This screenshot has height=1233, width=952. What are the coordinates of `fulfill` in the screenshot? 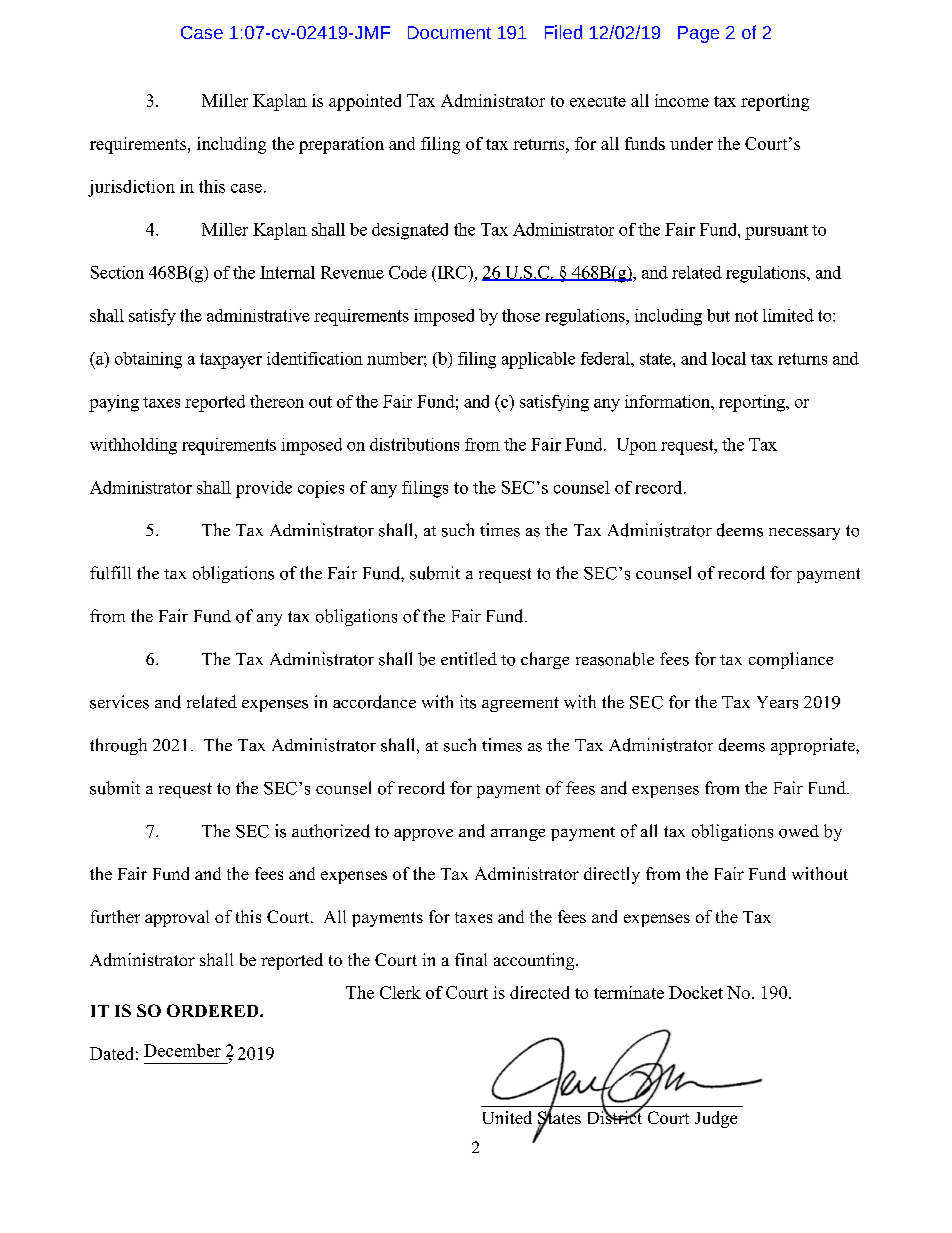 It's located at (110, 573).
